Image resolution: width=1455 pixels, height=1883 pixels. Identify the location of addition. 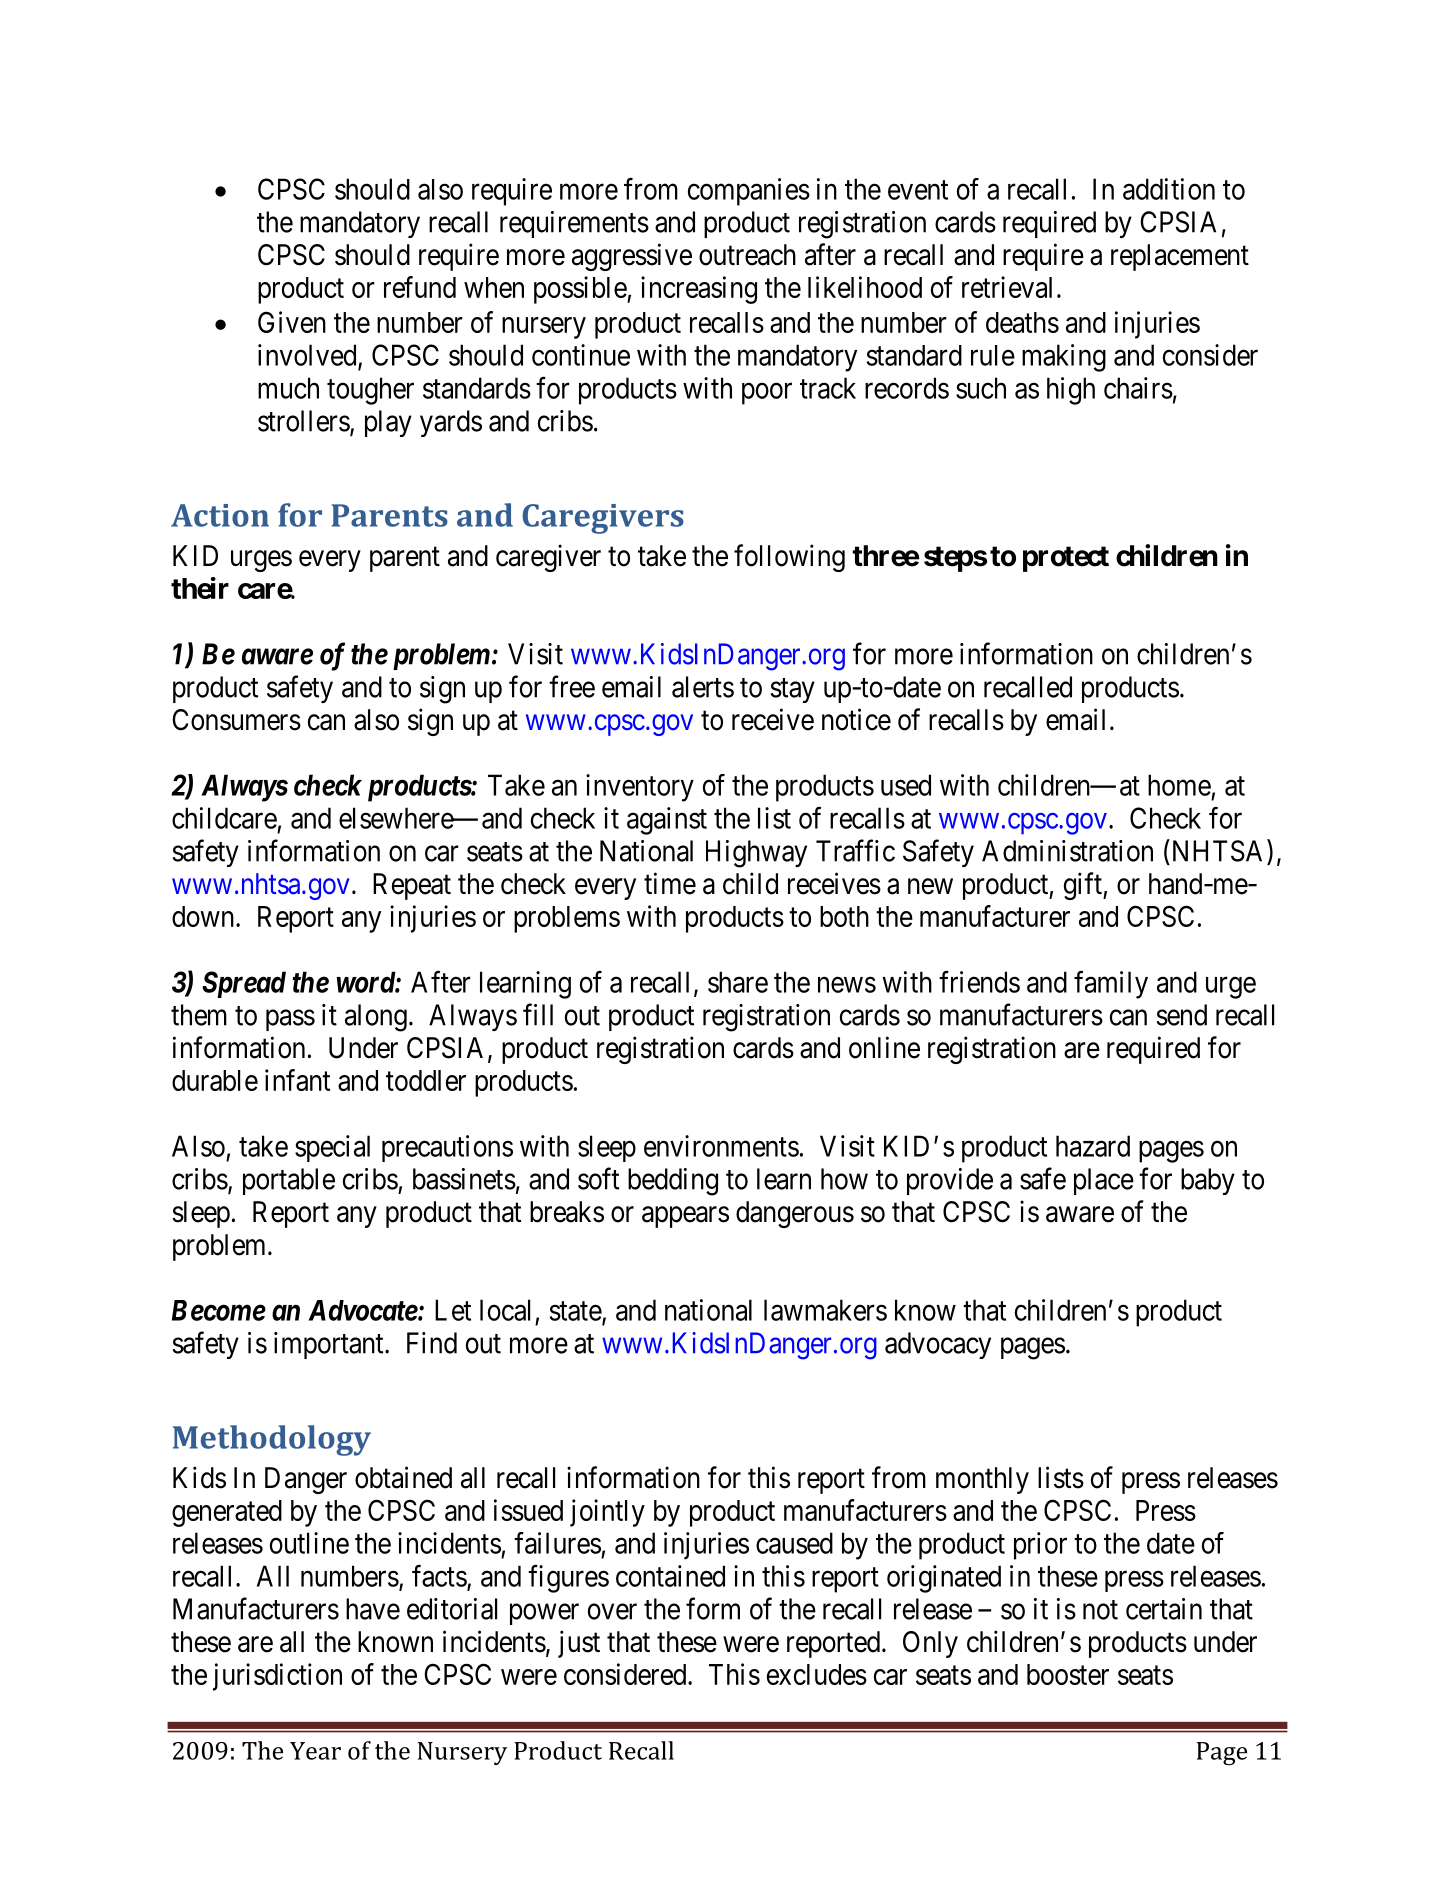
(1169, 189).
